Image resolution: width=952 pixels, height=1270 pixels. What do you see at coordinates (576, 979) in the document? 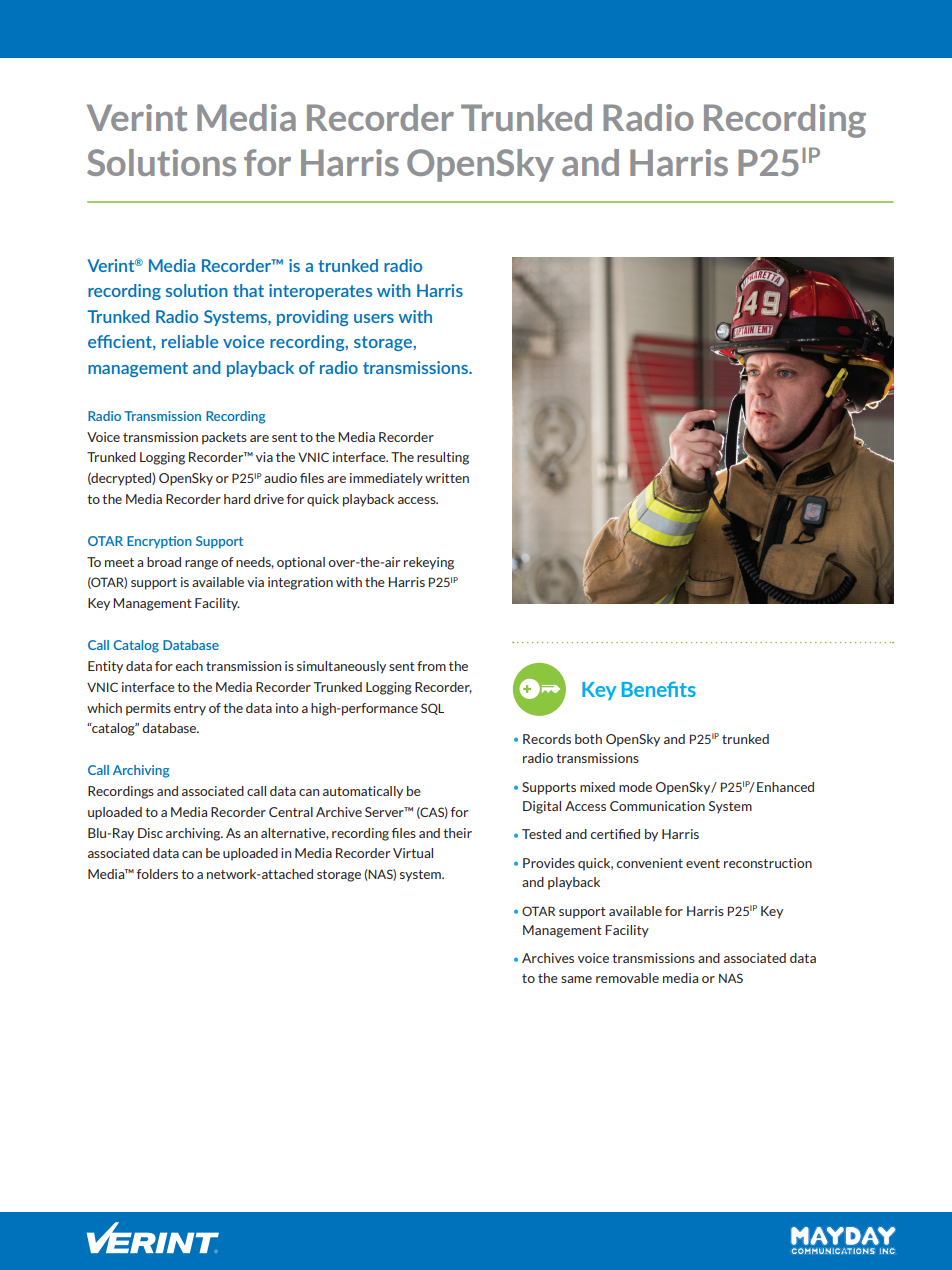
I see `same` at bounding box center [576, 979].
